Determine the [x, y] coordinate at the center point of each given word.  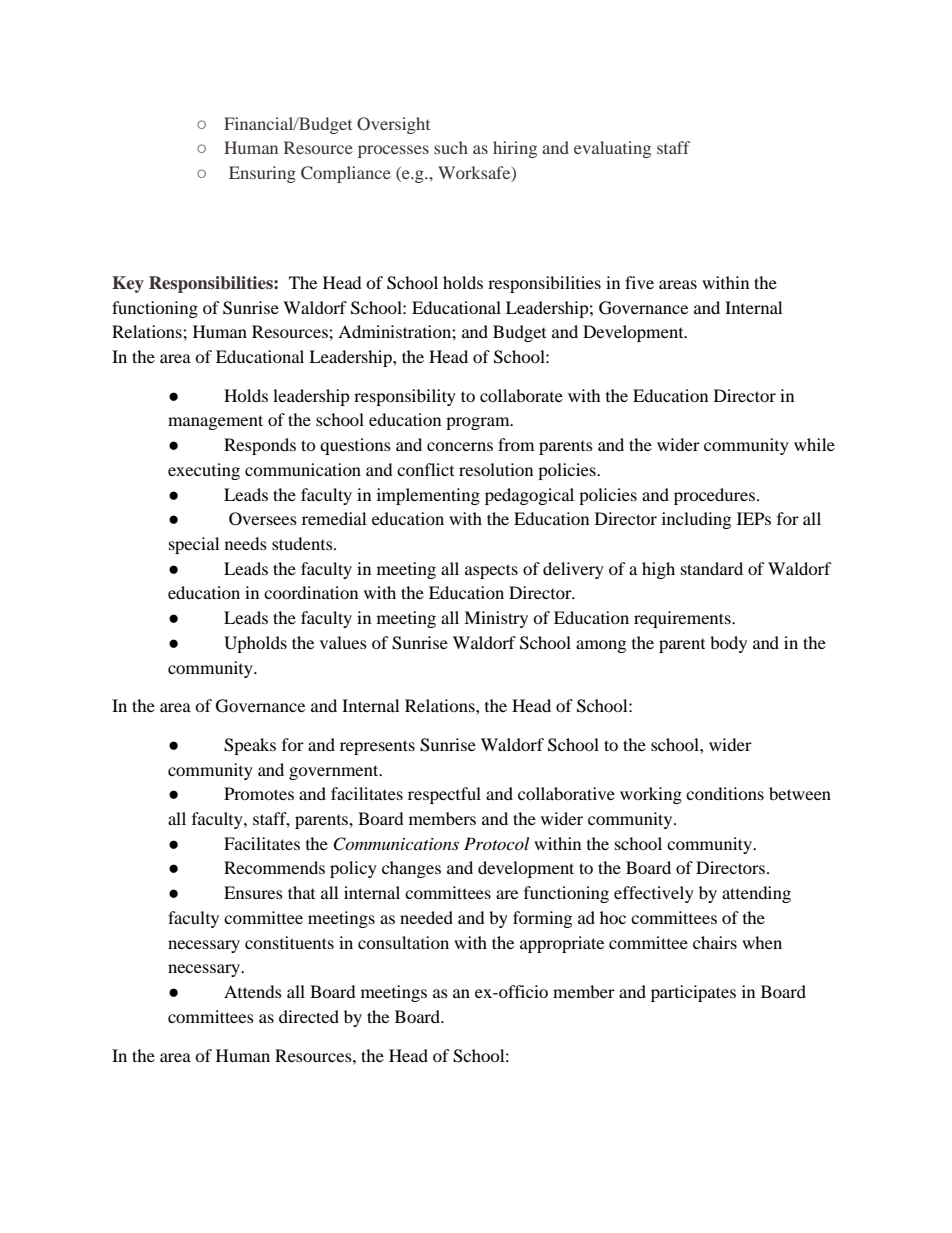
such [451, 147]
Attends [253, 991]
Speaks [250, 746]
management [215, 422]
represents [377, 747]
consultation [403, 942]
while [814, 444]
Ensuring [262, 174]
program [479, 423]
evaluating [612, 149]
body [728, 644]
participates [693, 993]
